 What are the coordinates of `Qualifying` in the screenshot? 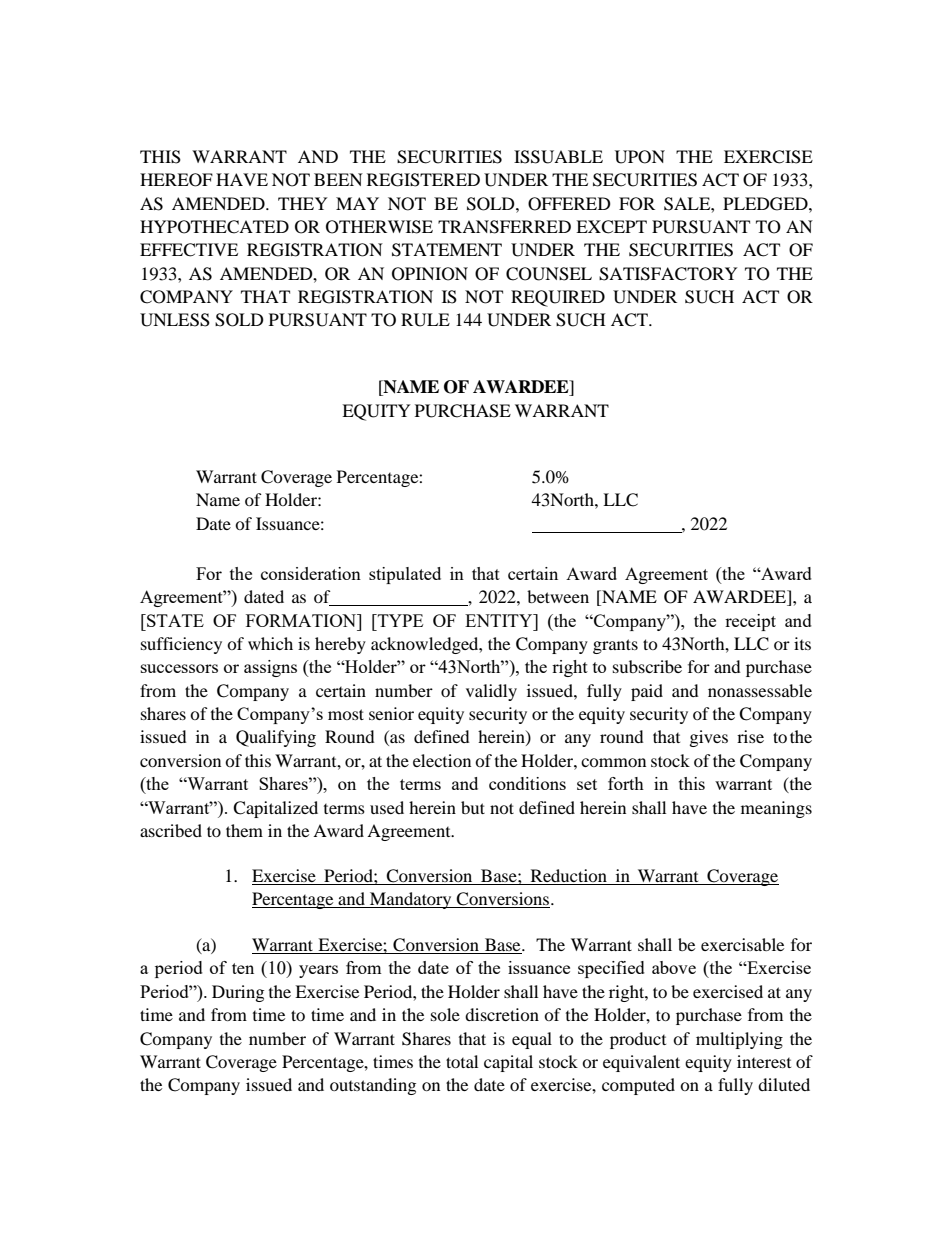 It's located at (276, 738).
